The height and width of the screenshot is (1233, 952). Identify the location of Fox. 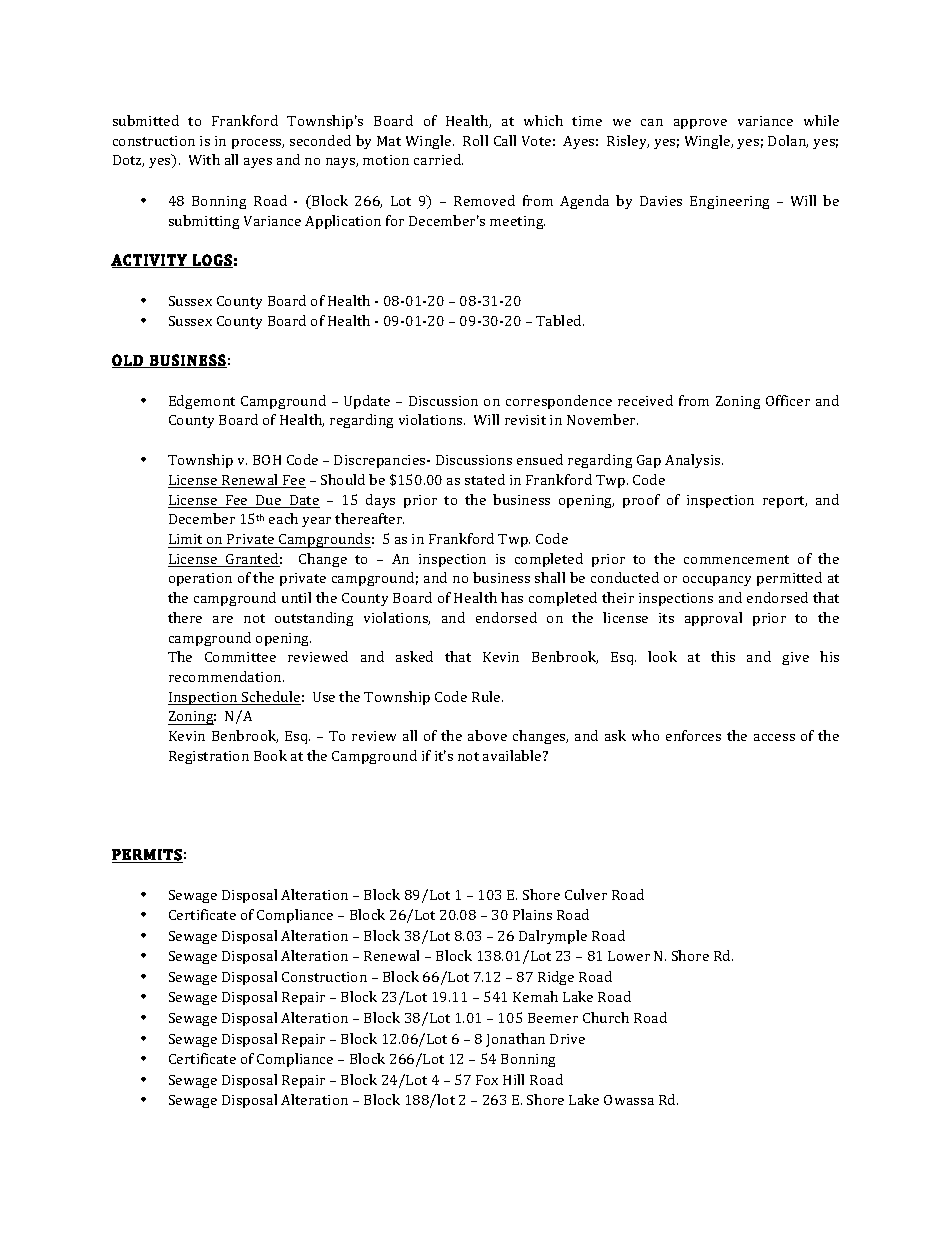
(487, 1080).
